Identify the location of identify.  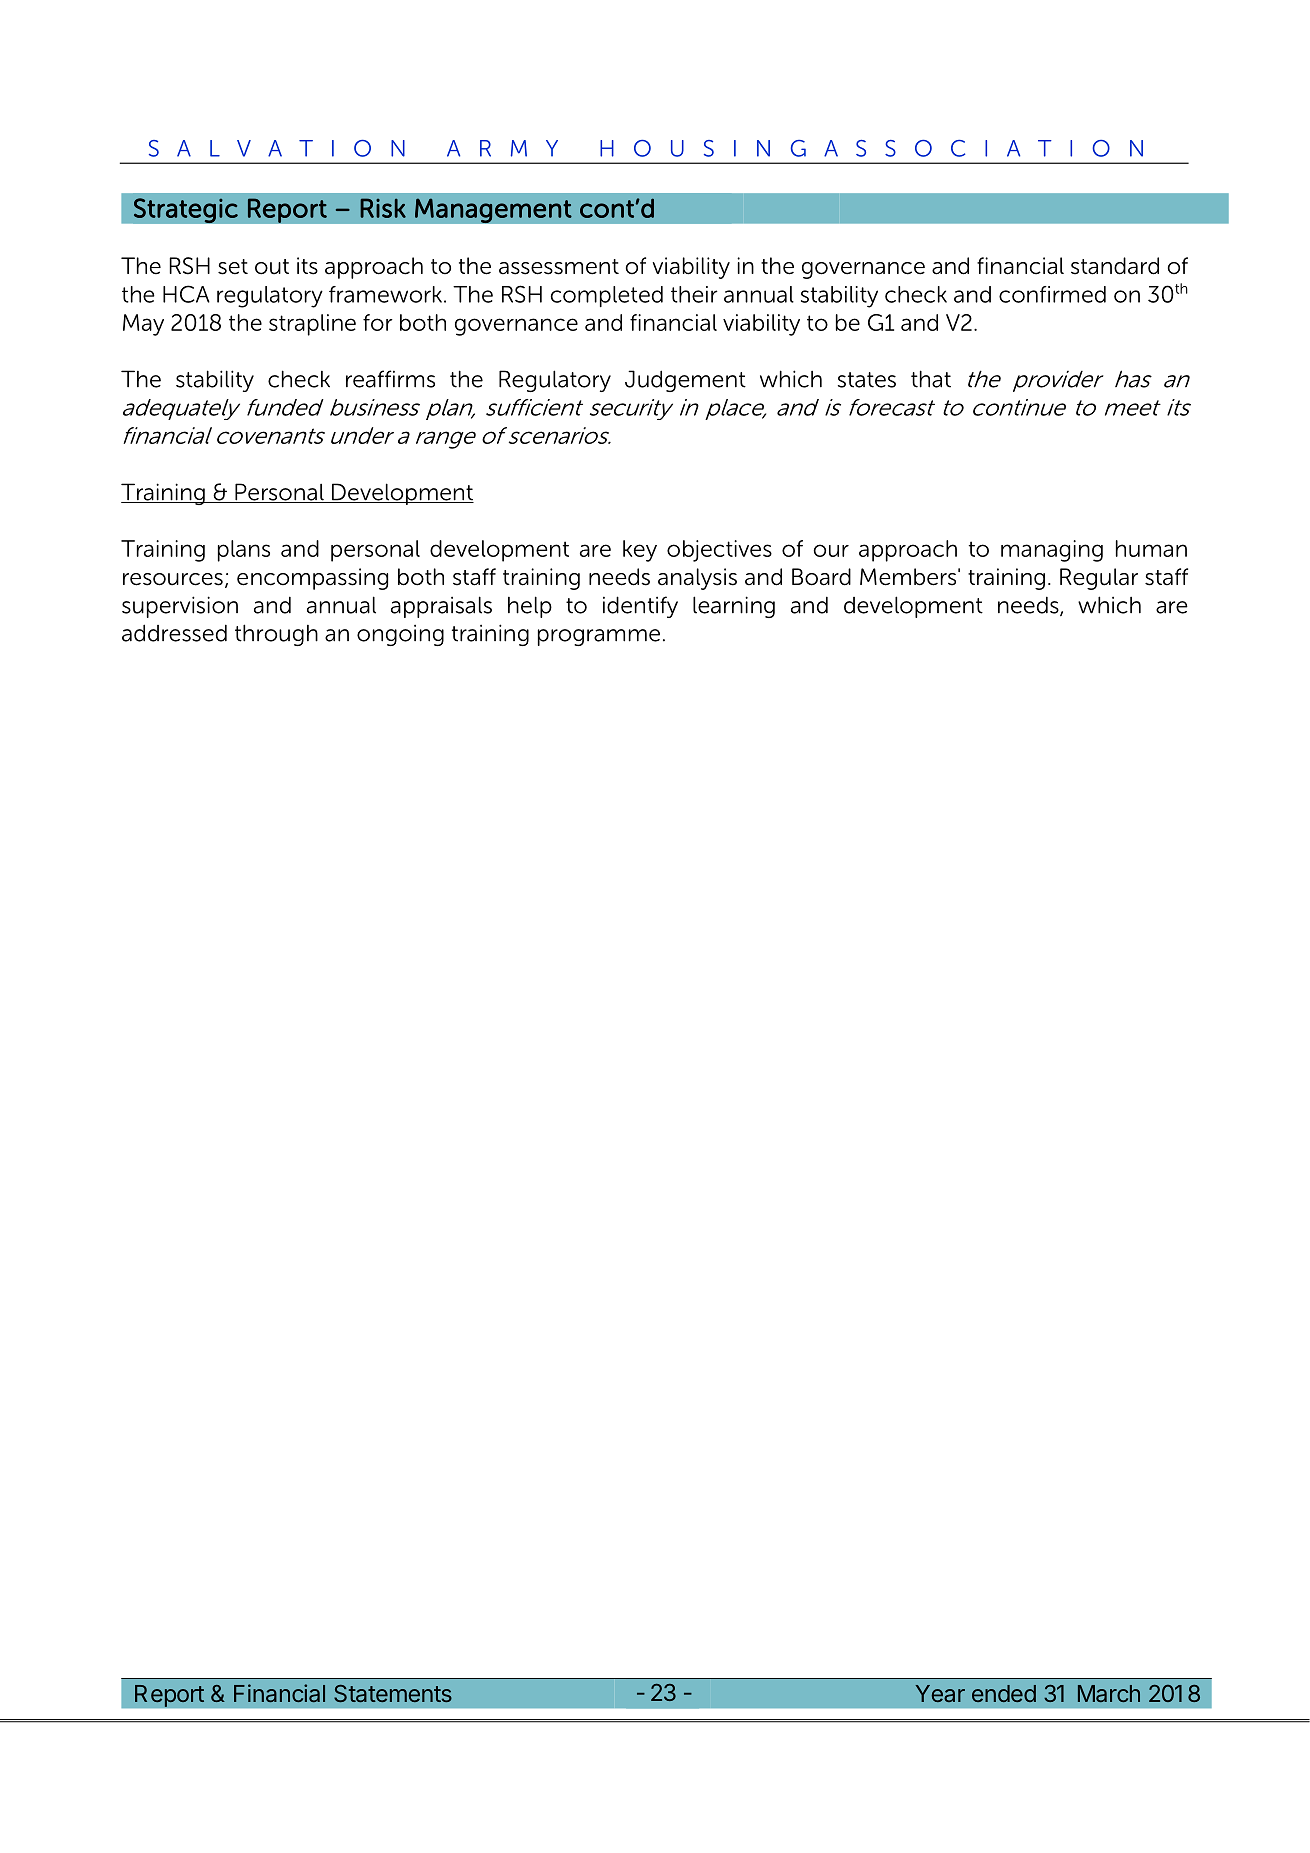
(640, 607).
